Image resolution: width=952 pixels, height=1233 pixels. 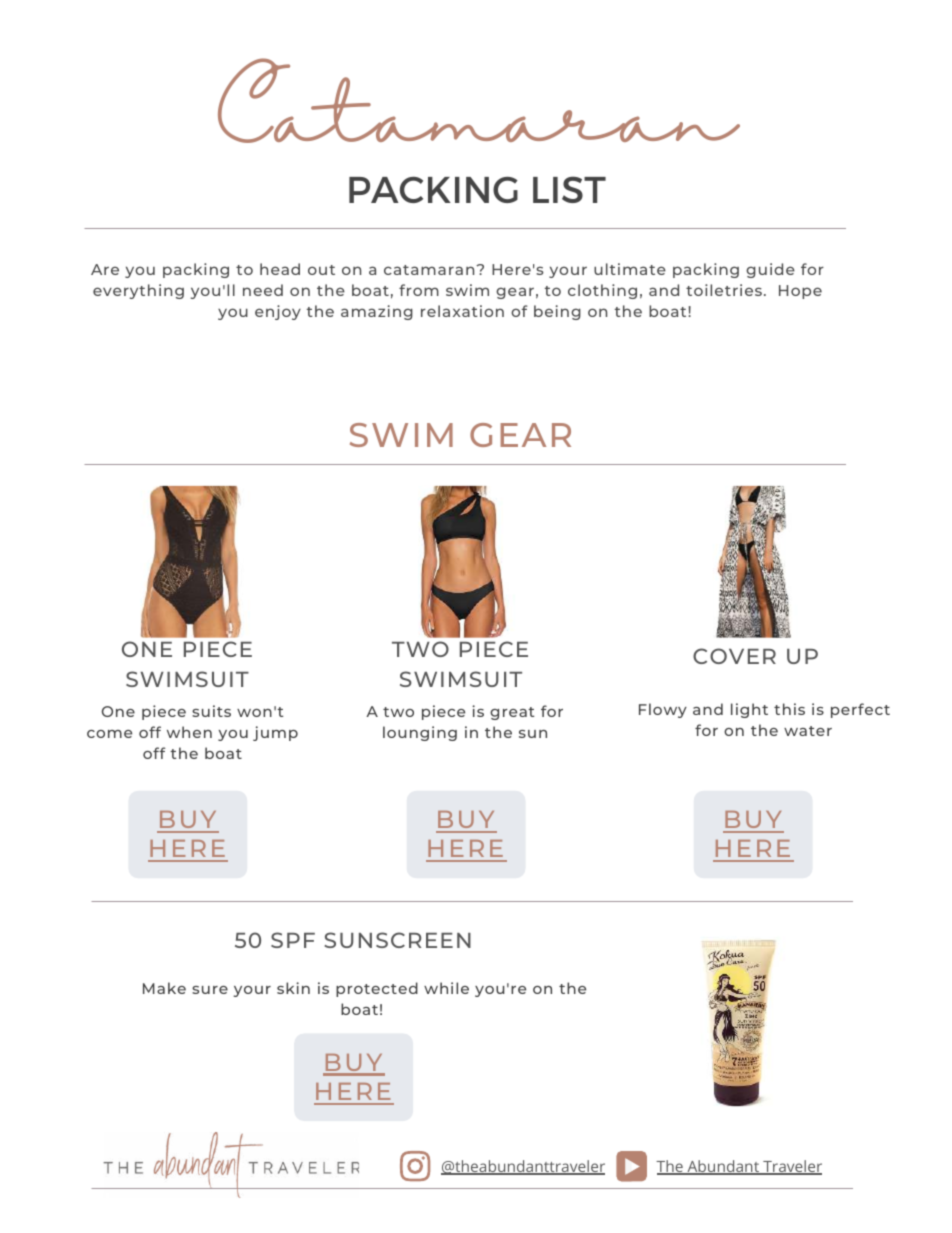 I want to click on sure, so click(x=210, y=990).
